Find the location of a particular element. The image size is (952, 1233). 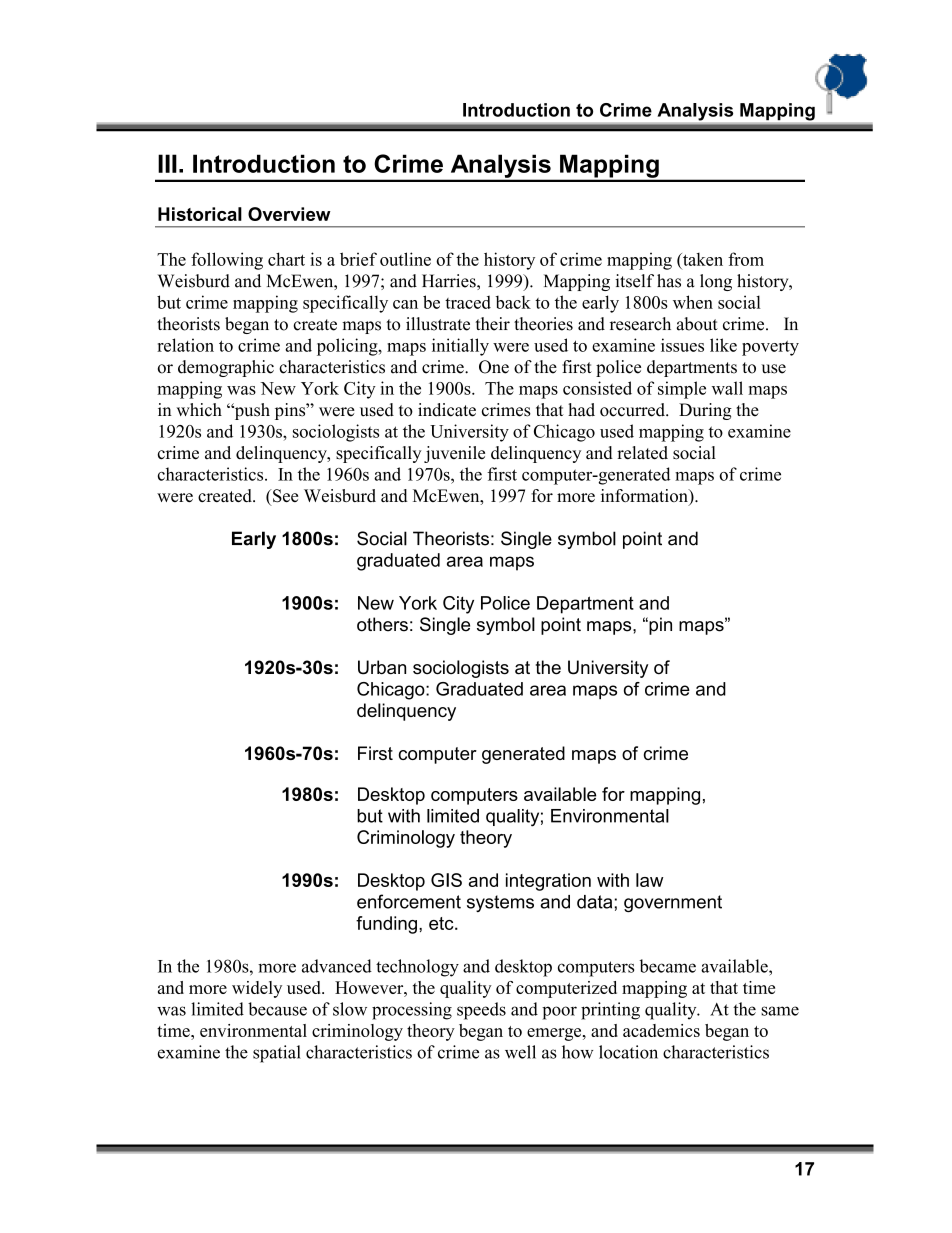

juvenile is located at coordinates (454, 454).
